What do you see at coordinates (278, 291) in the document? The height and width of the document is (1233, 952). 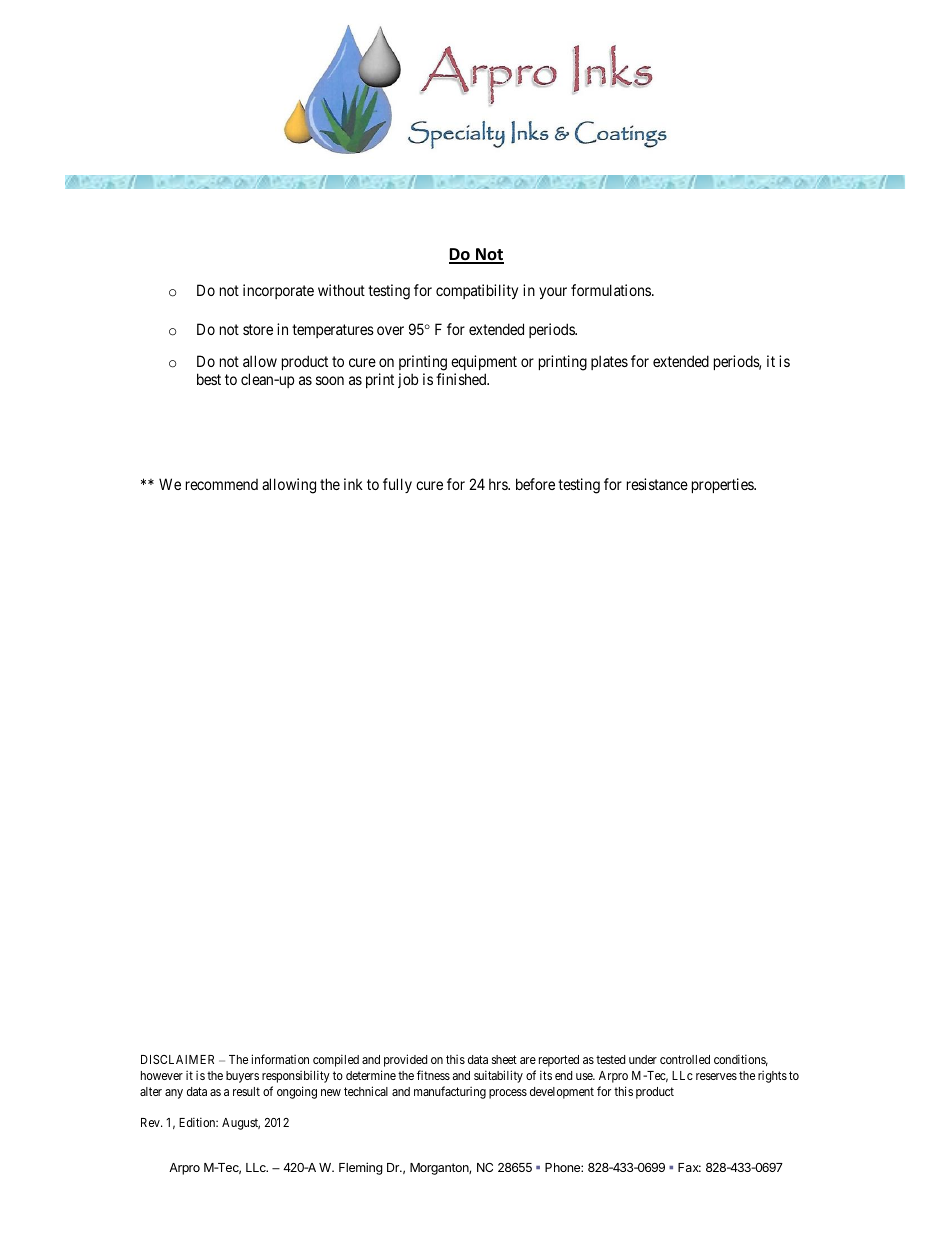 I see `incorporate` at bounding box center [278, 291].
